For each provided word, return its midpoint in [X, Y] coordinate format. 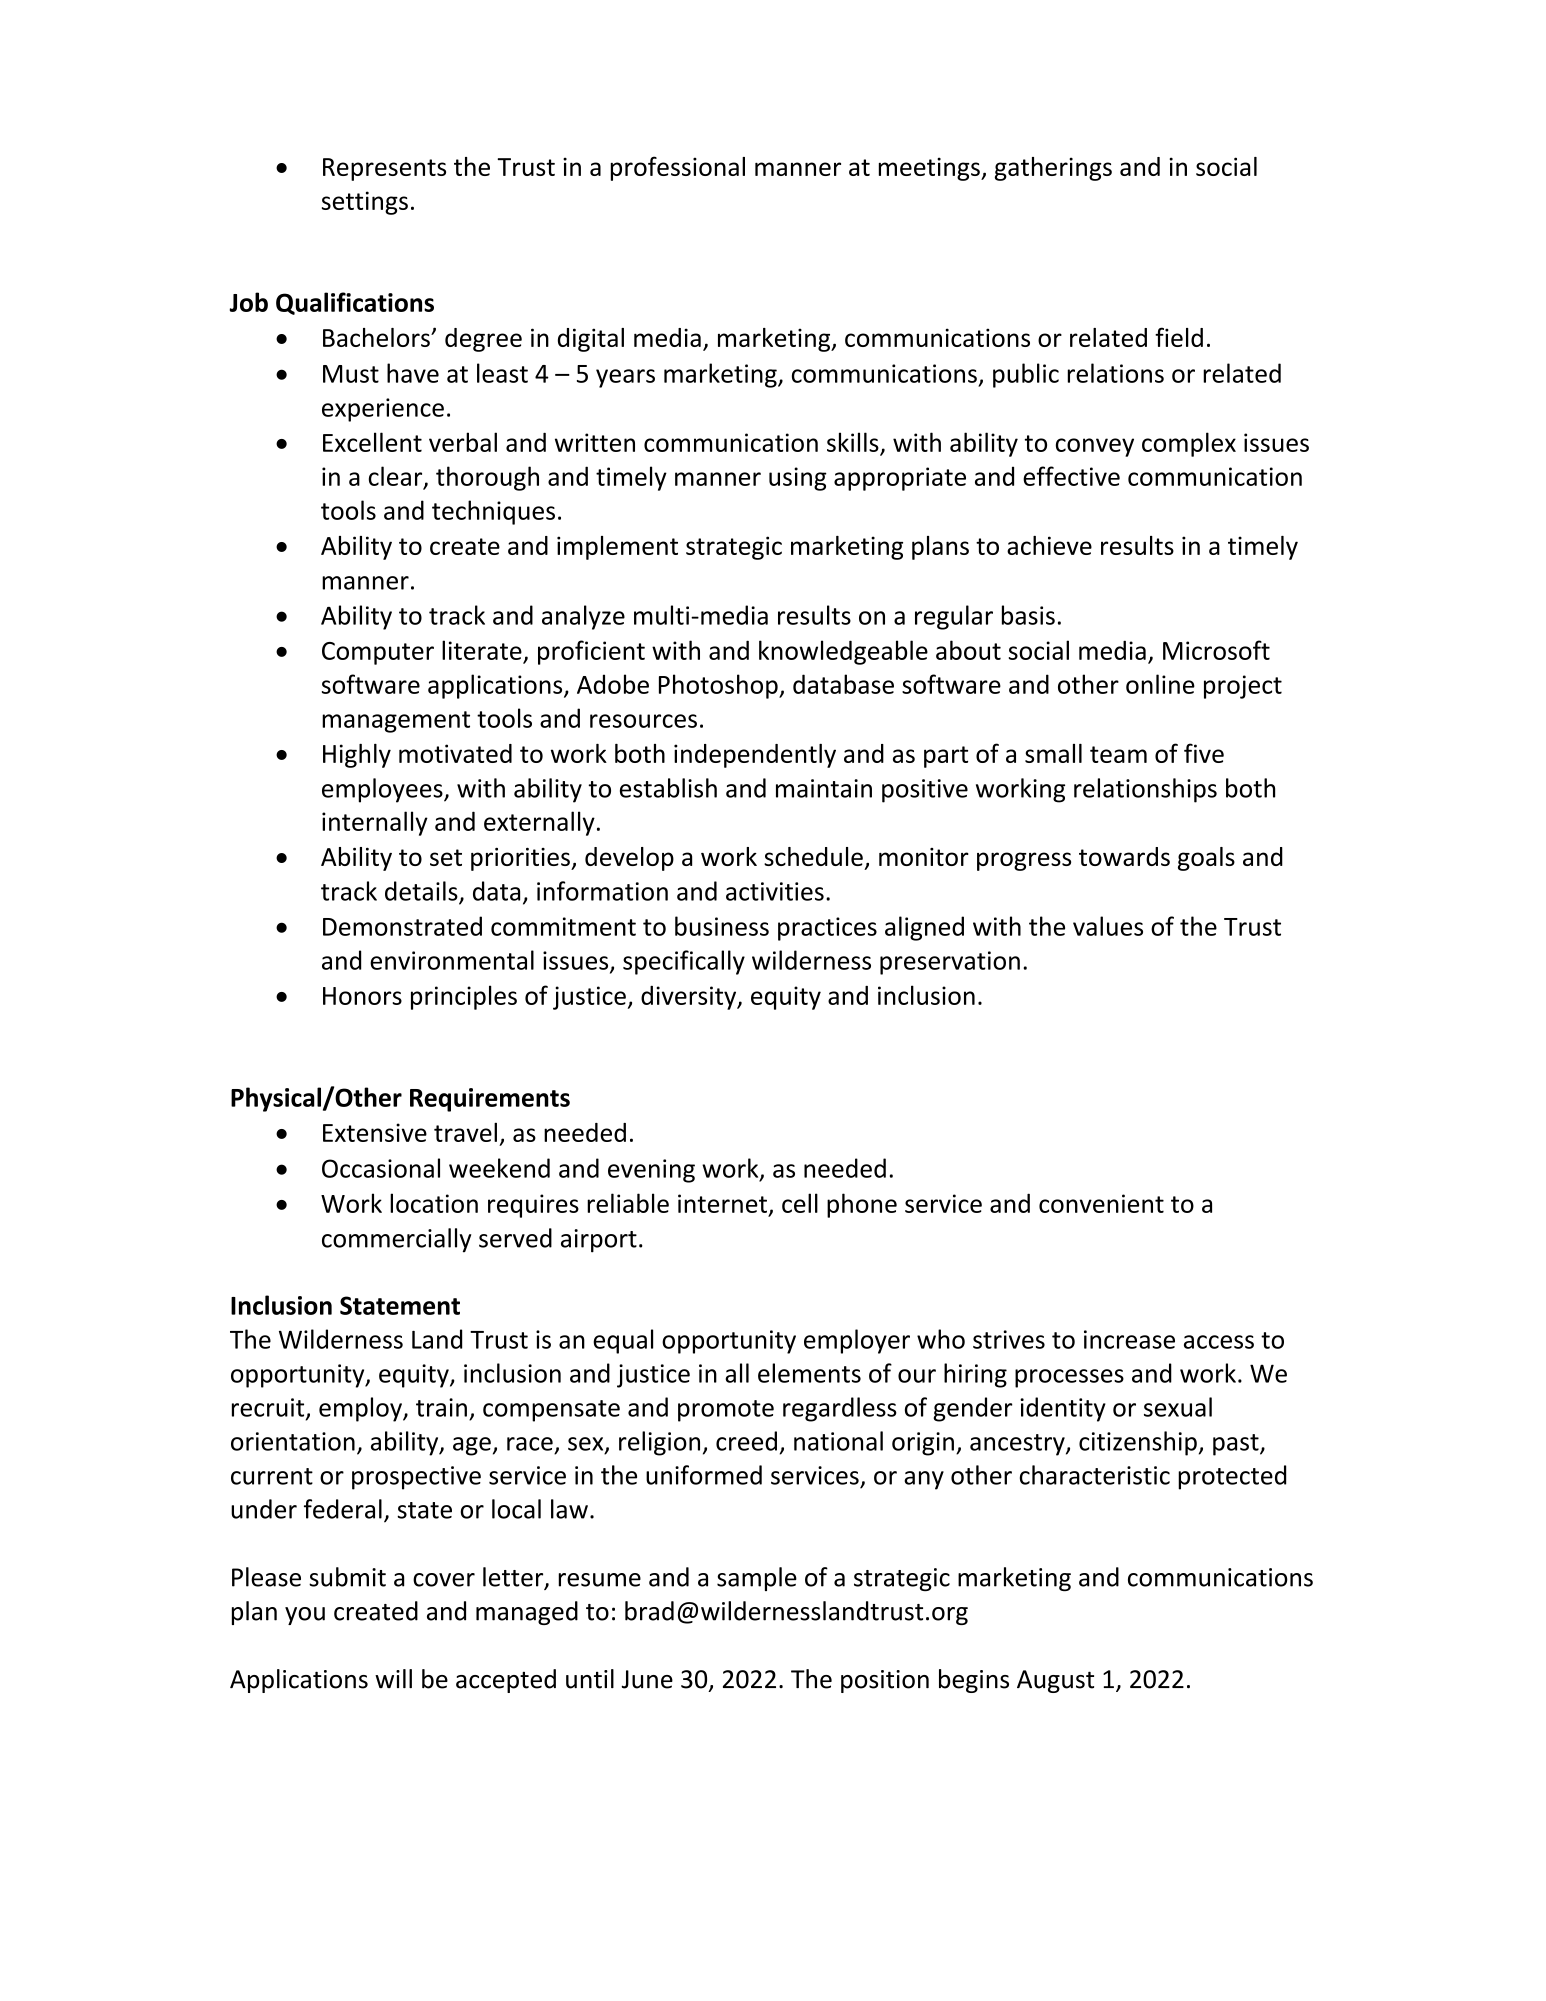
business [722, 926]
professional [678, 168]
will [393, 1678]
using [798, 479]
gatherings [1053, 169]
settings [365, 203]
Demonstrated [402, 926]
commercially [396, 1240]
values [1108, 926]
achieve [1049, 545]
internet [722, 1203]
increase [1129, 1339]
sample [757, 1579]
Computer [378, 653]
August [1055, 1681]
